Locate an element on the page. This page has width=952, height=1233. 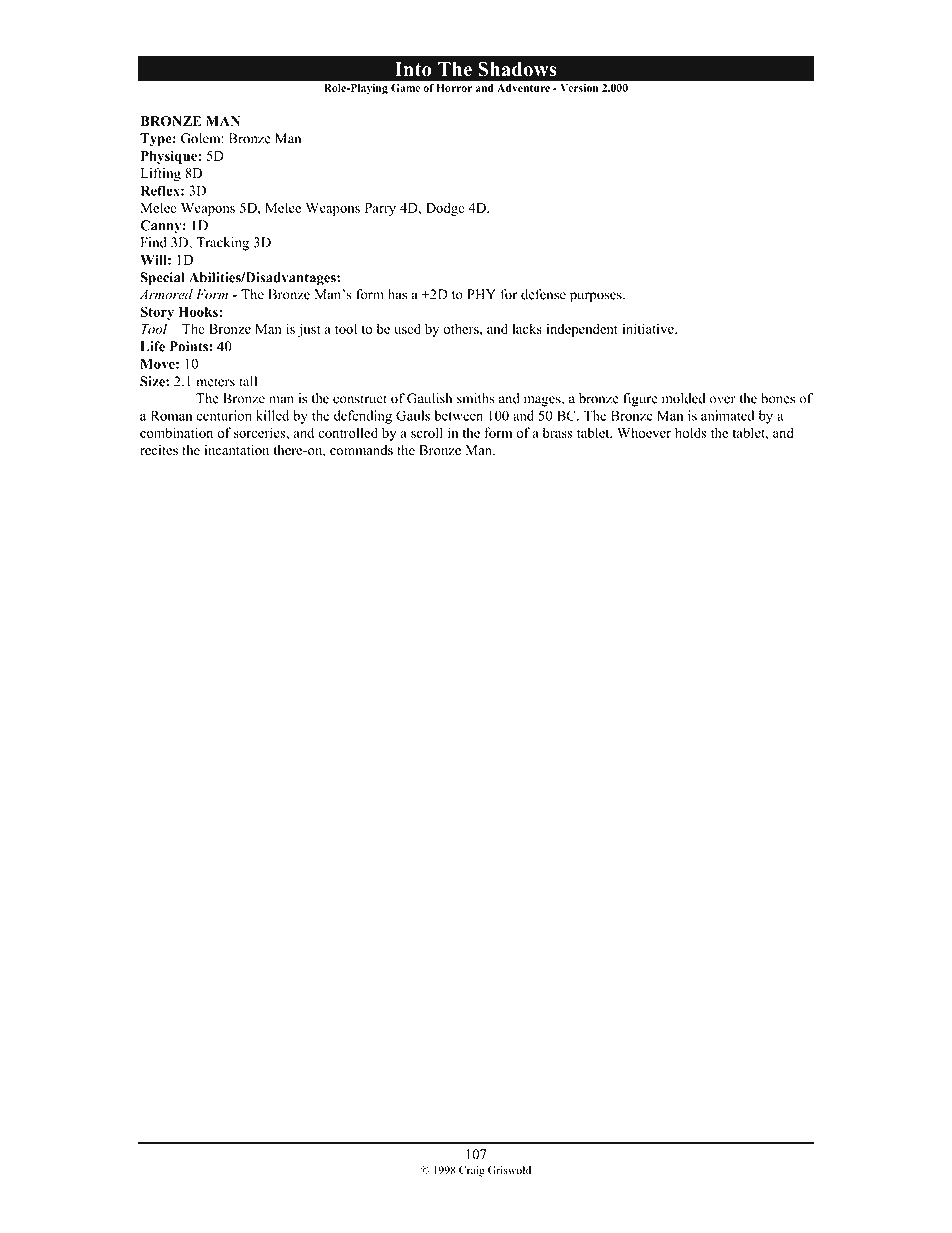
Horror is located at coordinates (454, 88).
